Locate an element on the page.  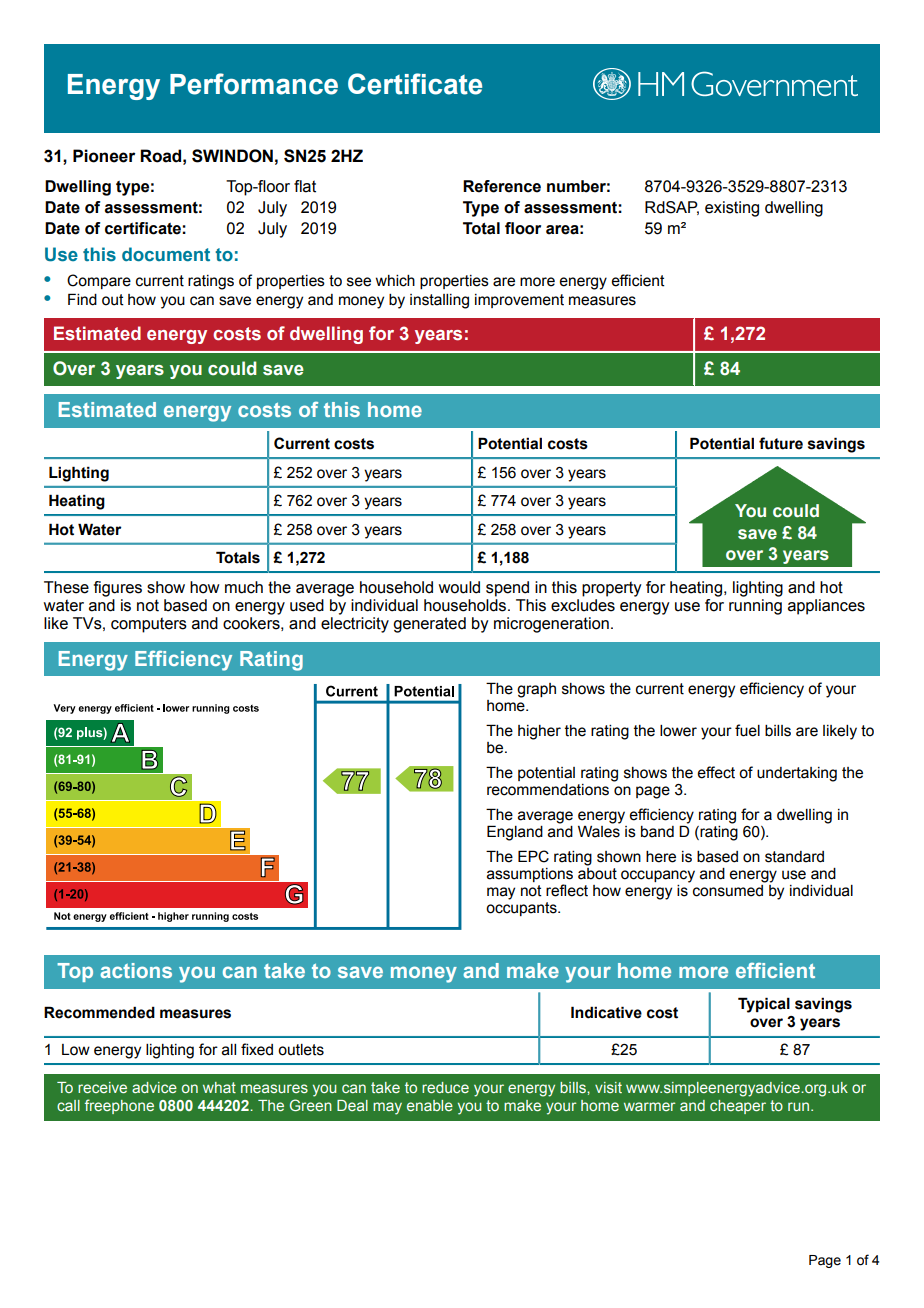
fuel is located at coordinates (747, 730).
